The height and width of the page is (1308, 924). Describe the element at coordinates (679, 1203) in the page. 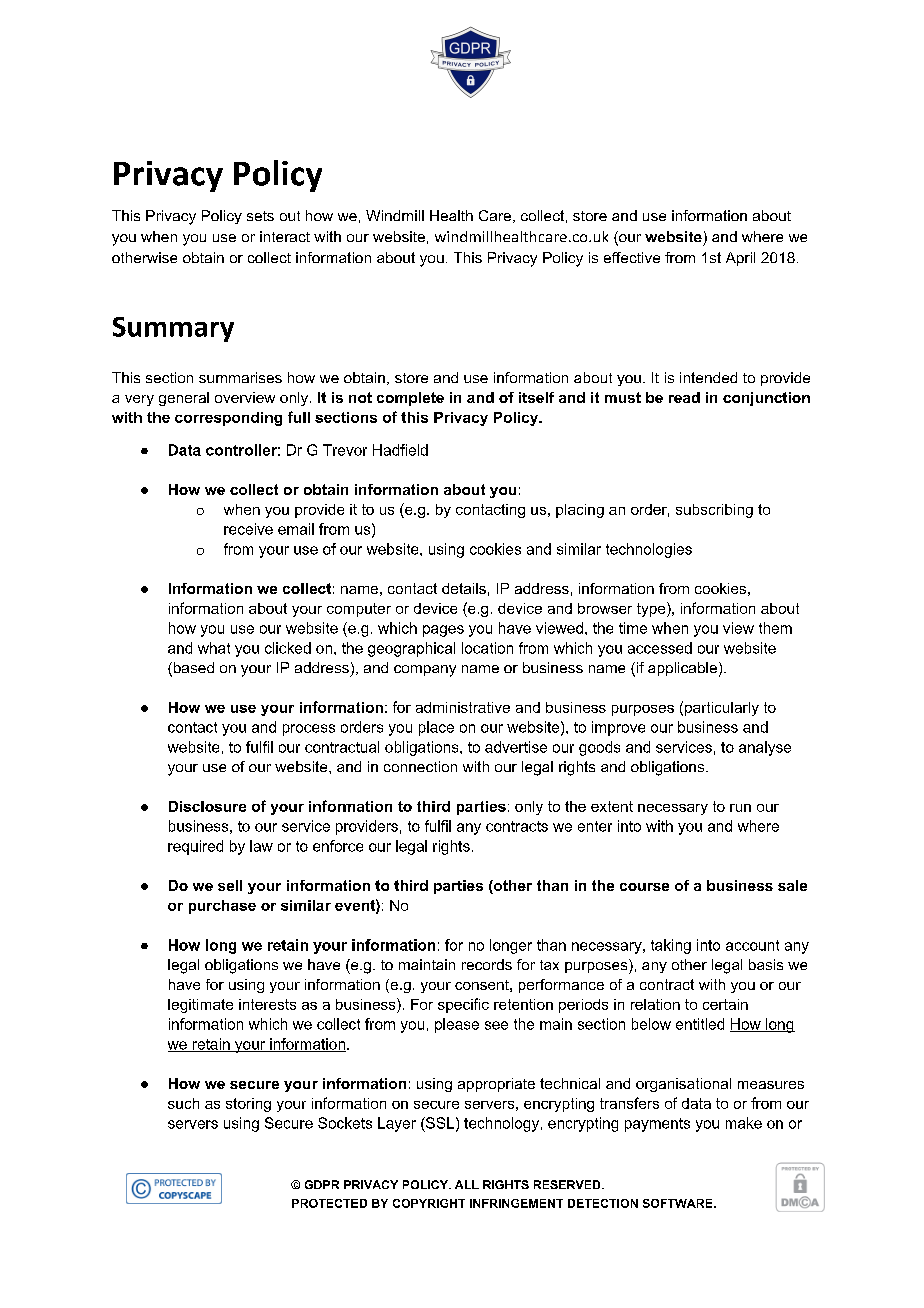

I see `SOFTWARE` at that location.
